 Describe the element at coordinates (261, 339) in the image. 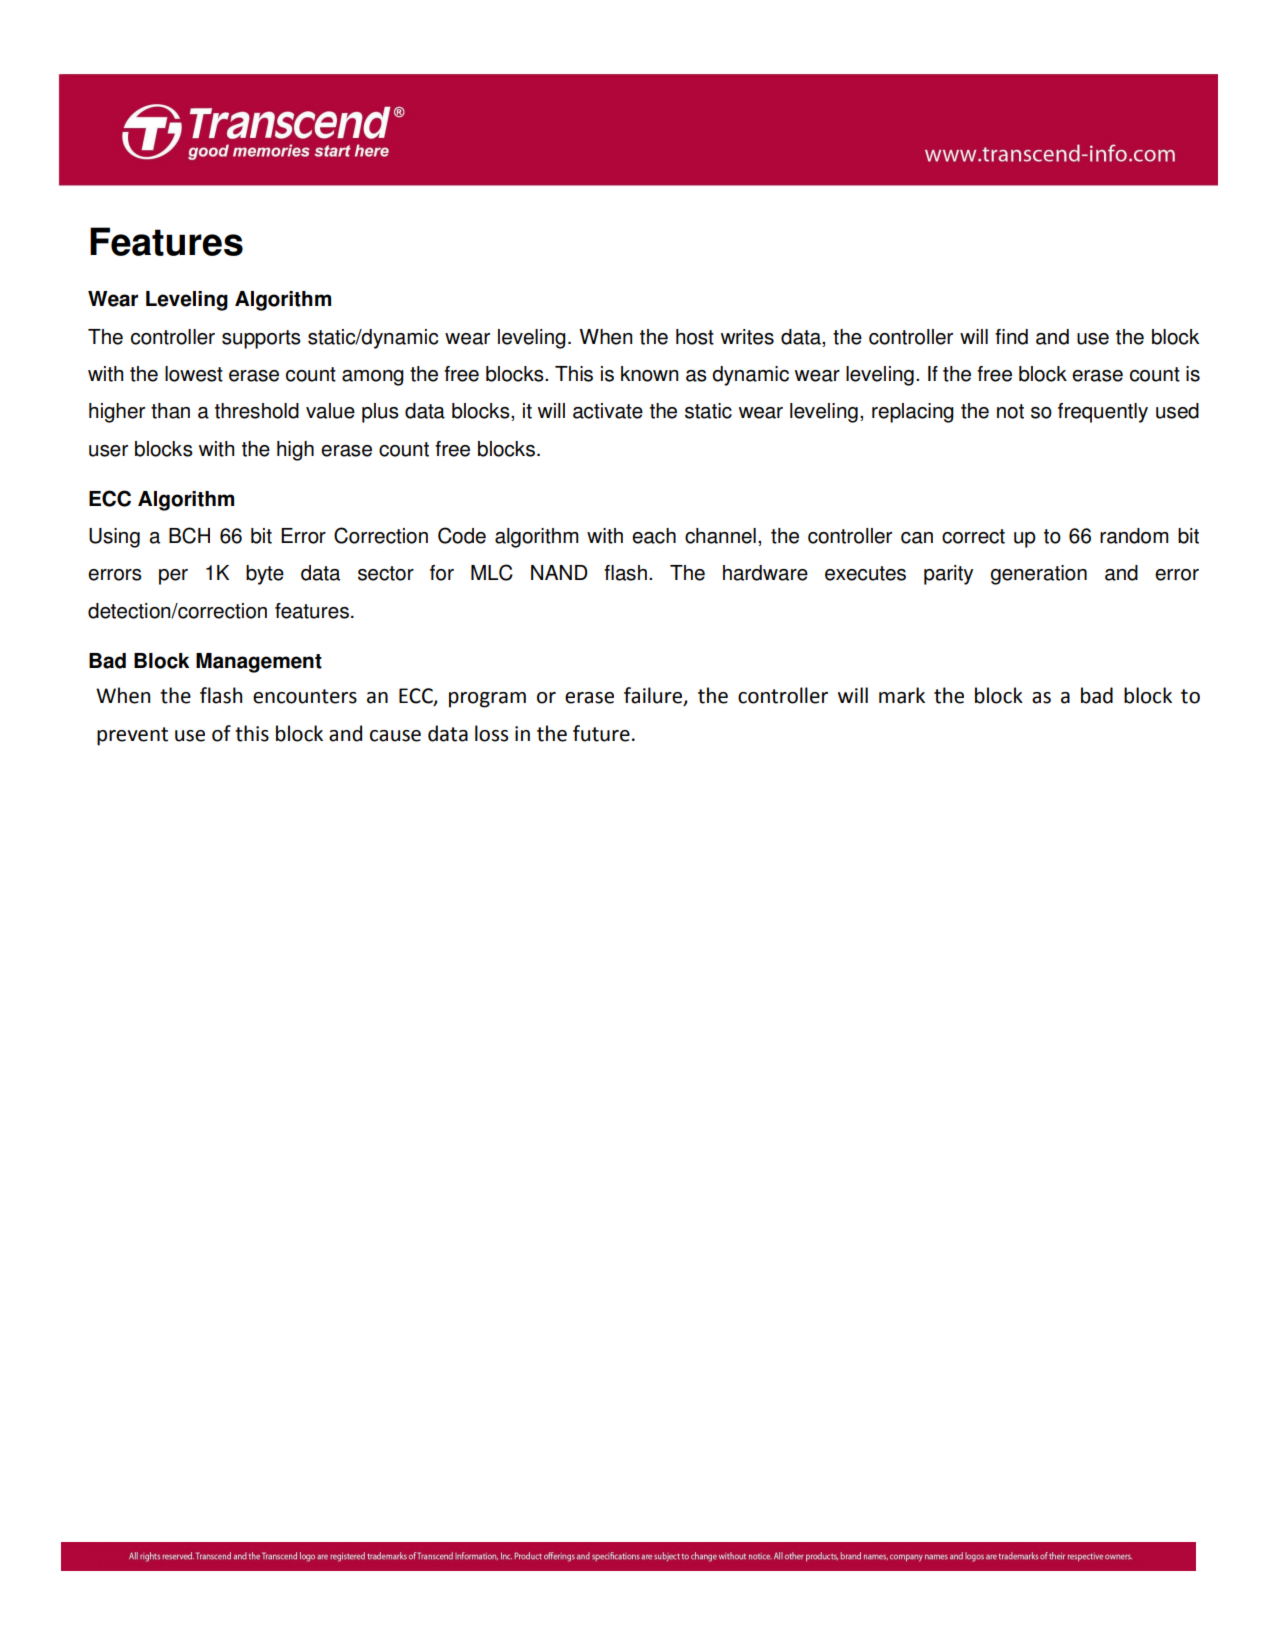

I see `supports` at that location.
